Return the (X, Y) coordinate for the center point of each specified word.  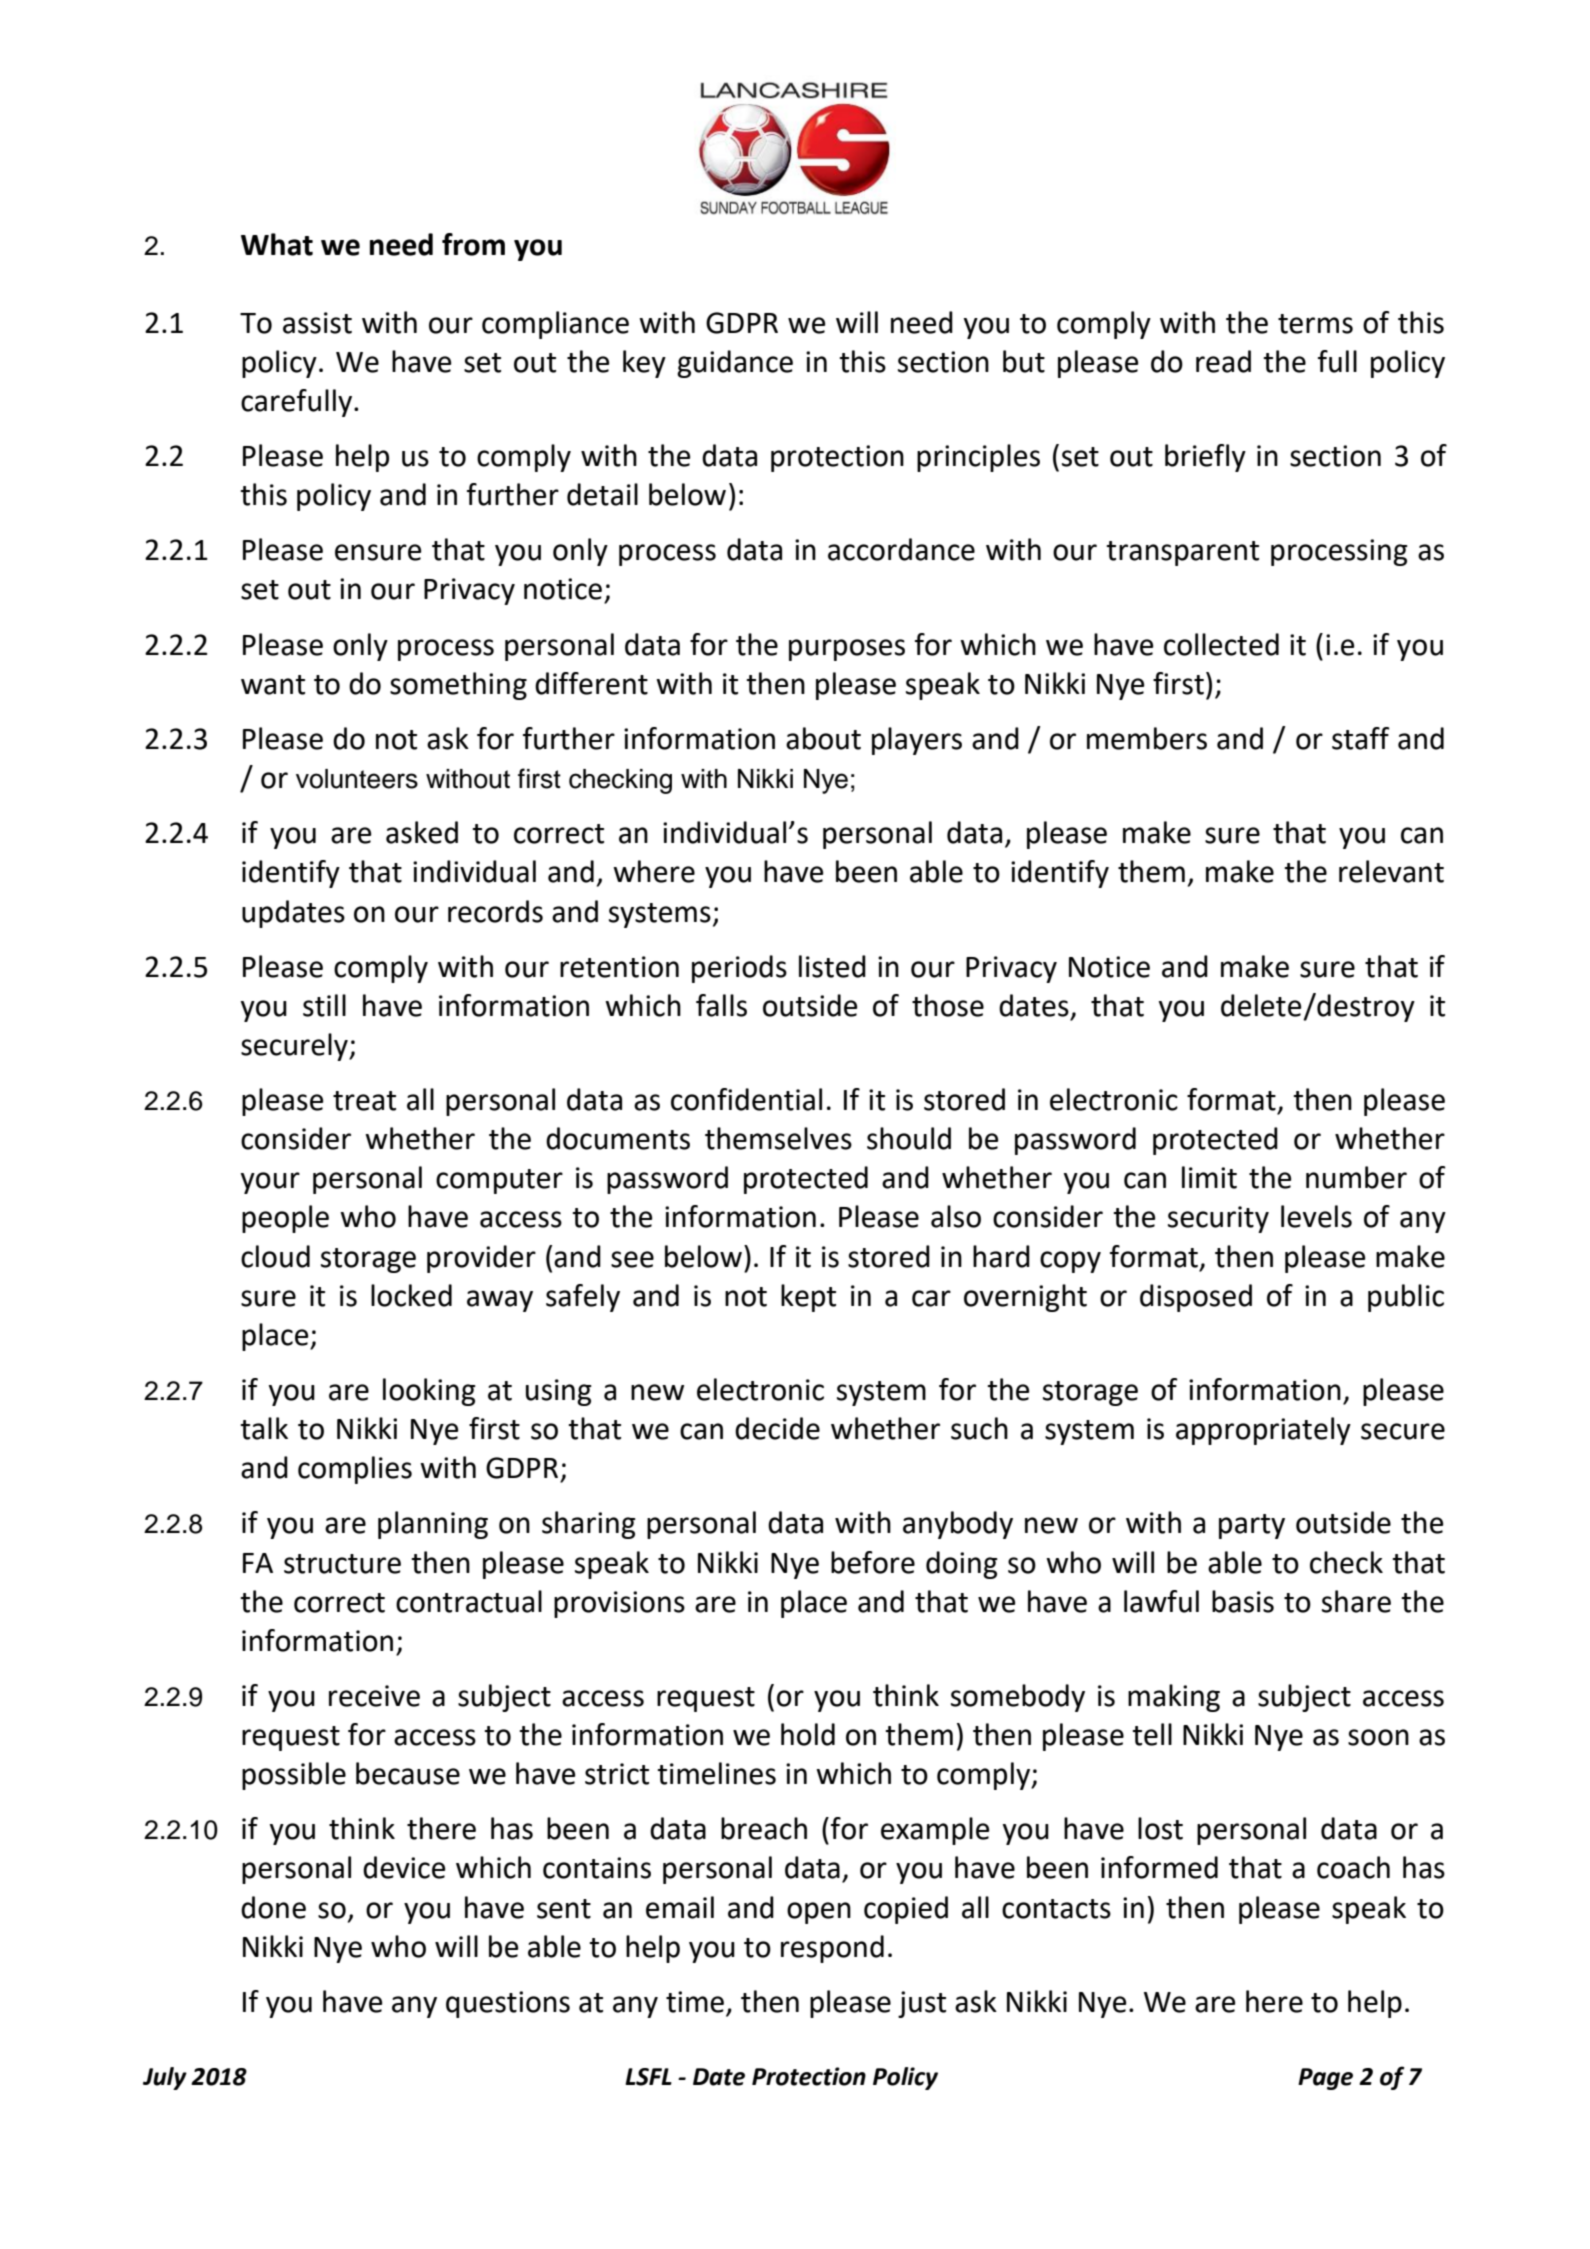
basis (1243, 1601)
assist (317, 323)
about (823, 738)
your (270, 1183)
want (273, 685)
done (273, 1907)
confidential (746, 1099)
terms (1315, 324)
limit (1209, 1177)
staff (1361, 738)
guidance (735, 364)
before (873, 1562)
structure (342, 1564)
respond (832, 1949)
